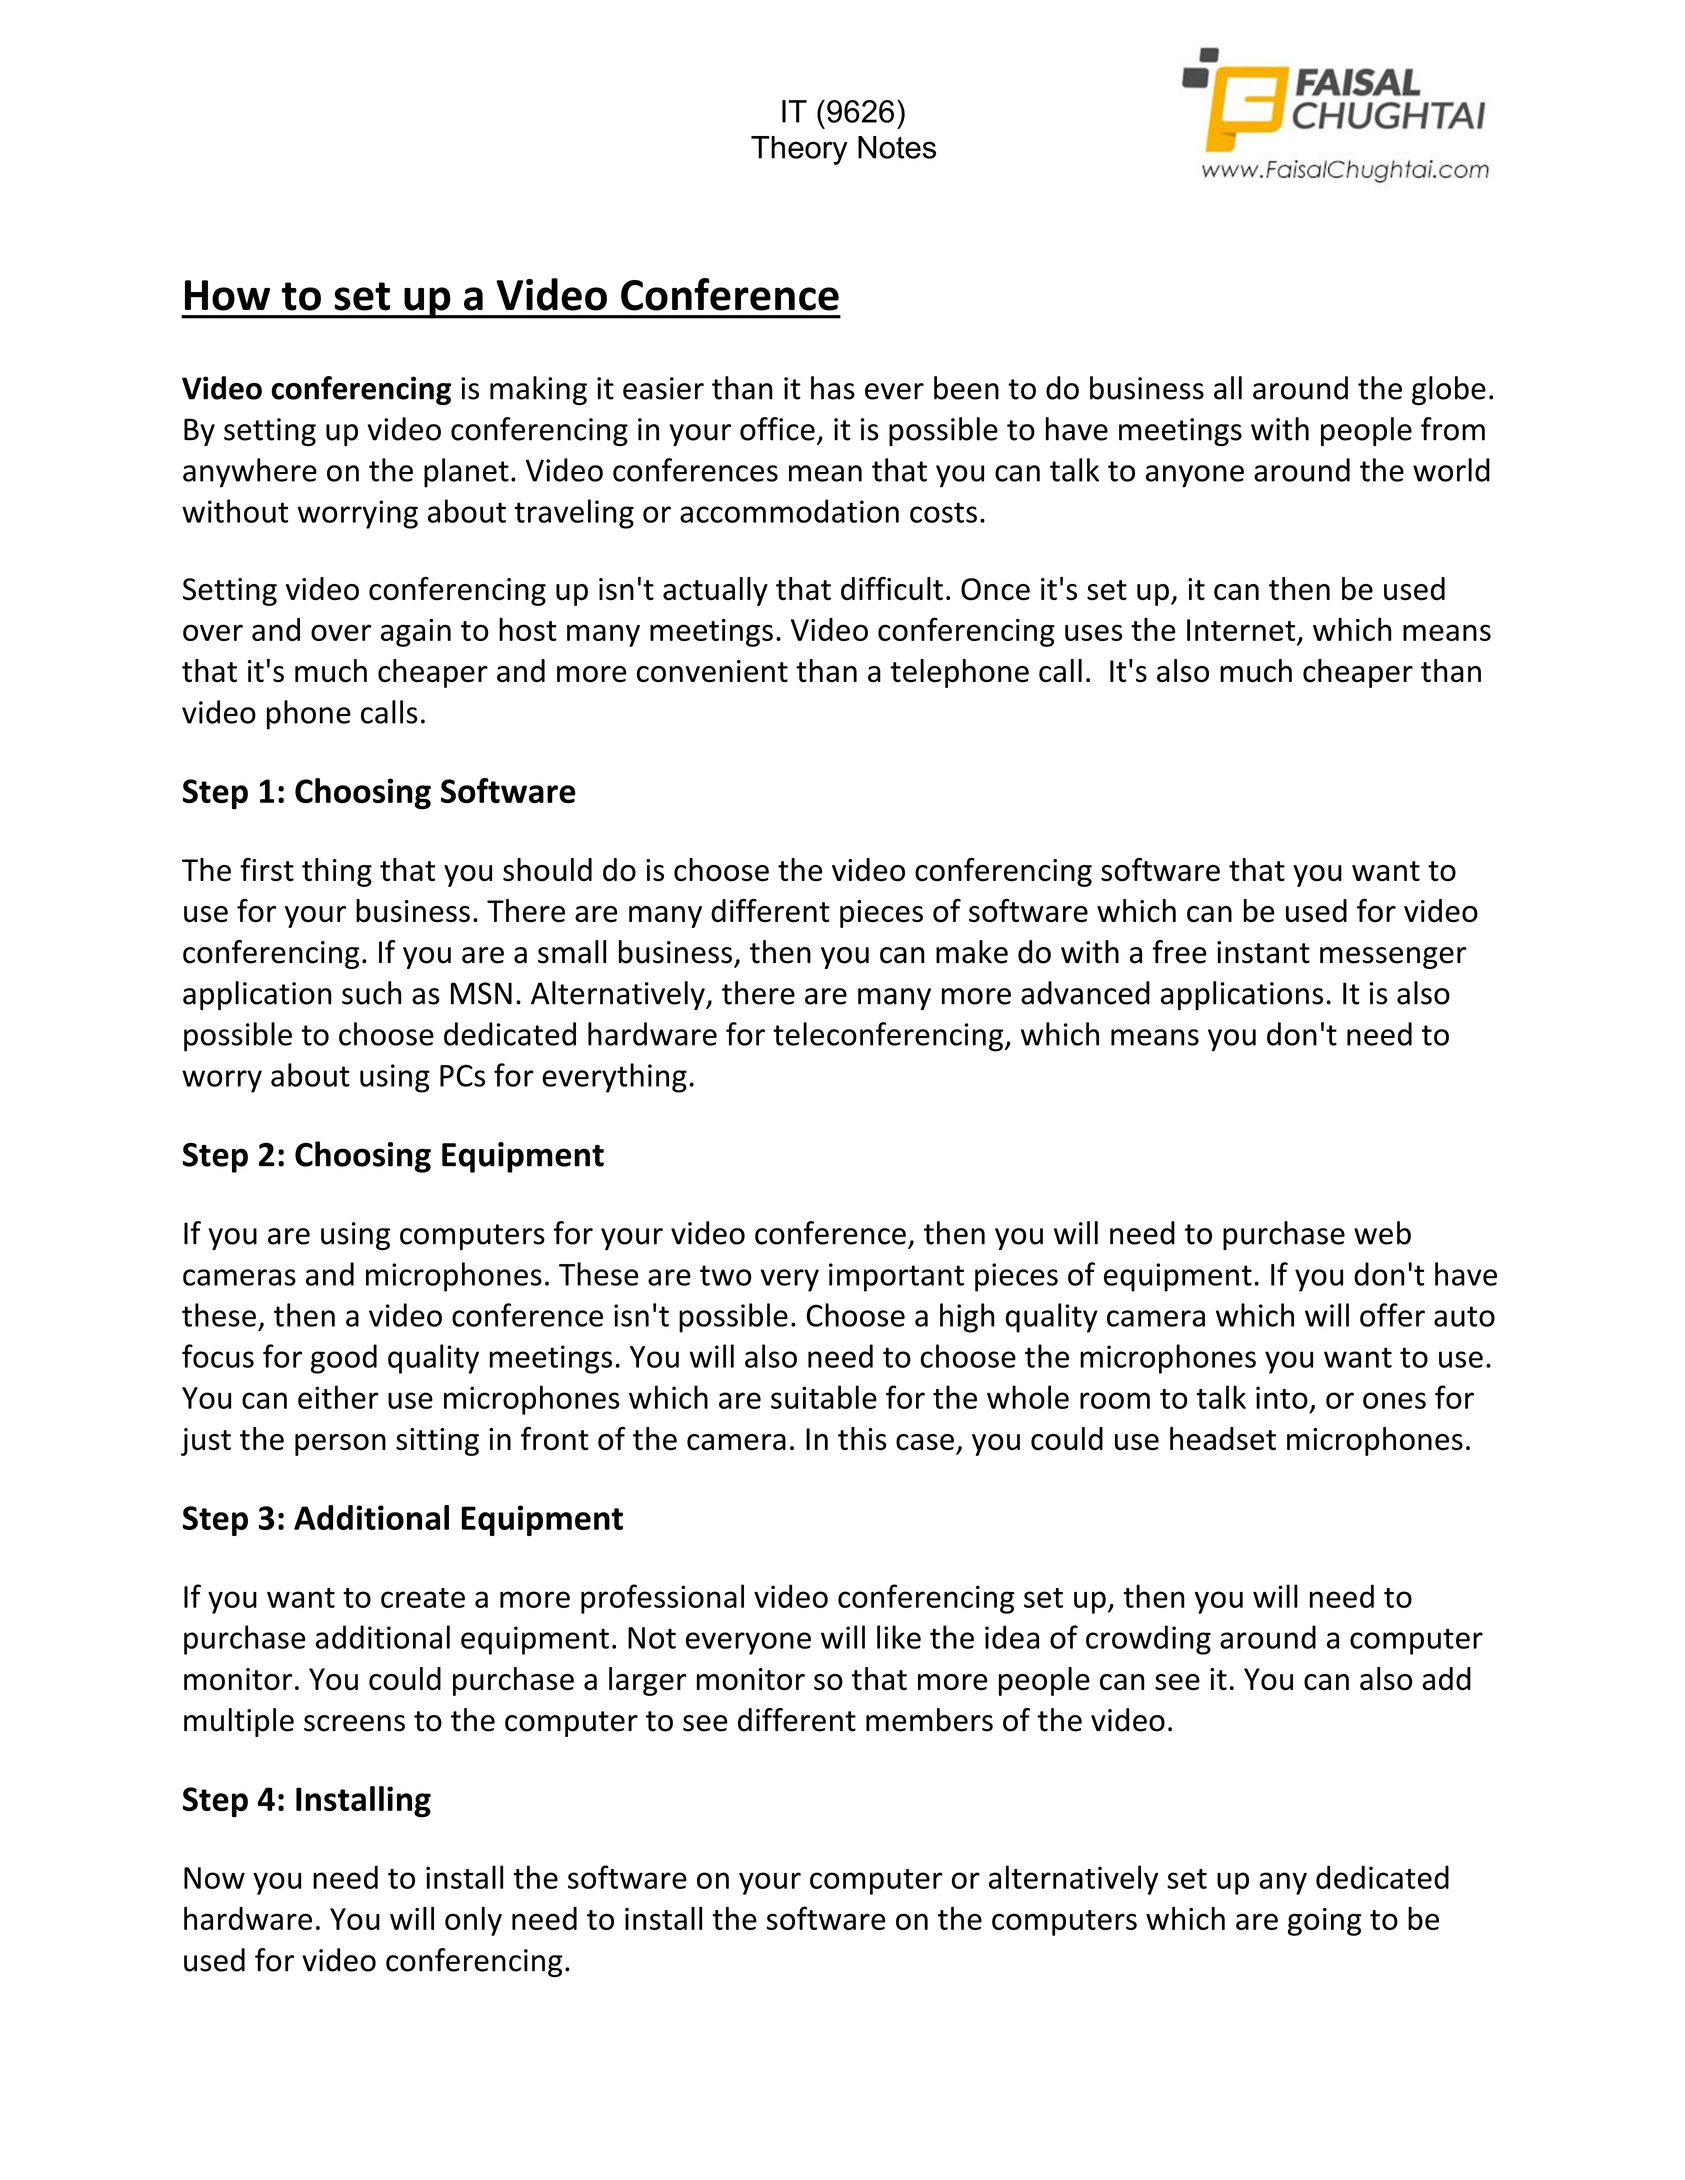 This screenshot has height=2180, width=1685. Describe the element at coordinates (1449, 390) in the screenshot. I see `globe` at that location.
